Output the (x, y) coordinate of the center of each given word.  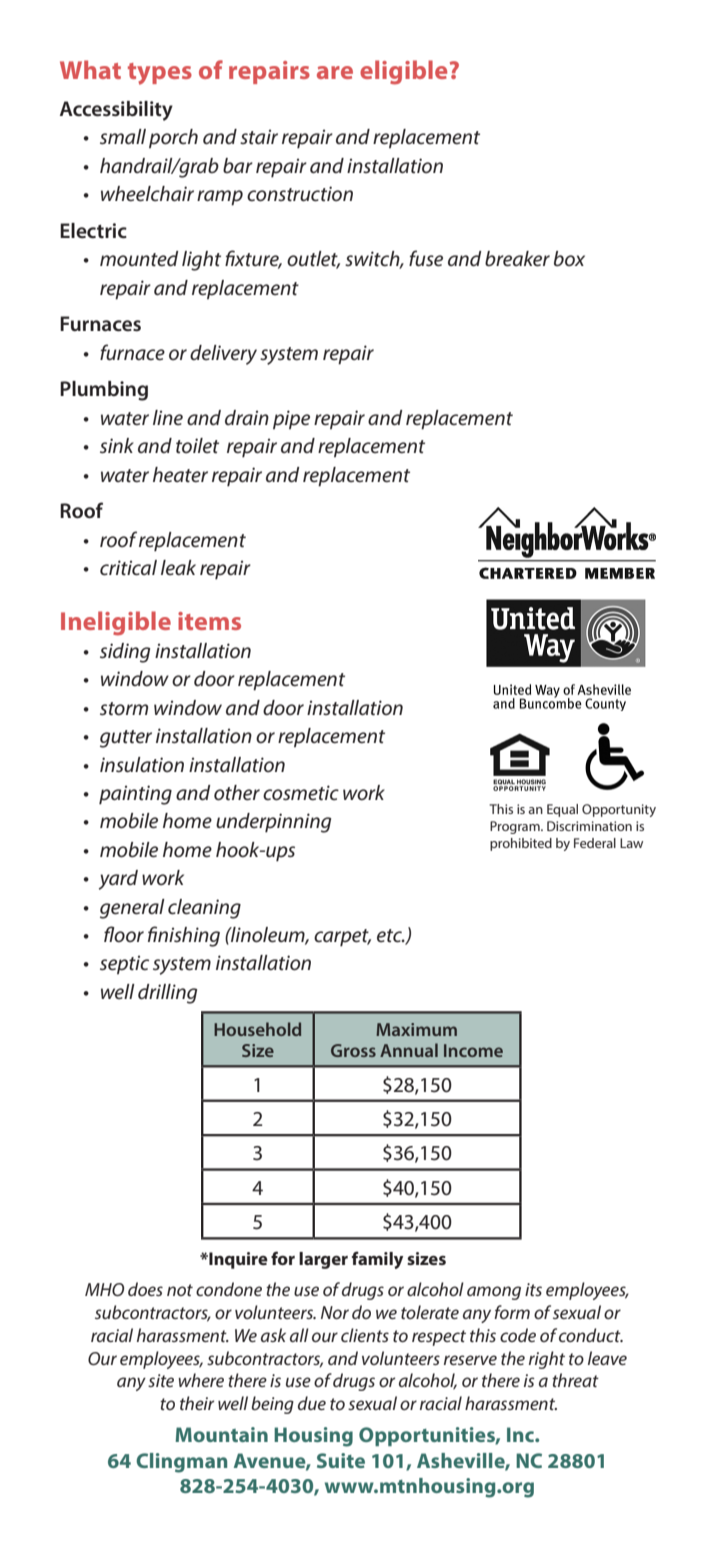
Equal (562, 810)
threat (575, 1380)
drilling (168, 994)
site (161, 1380)
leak (178, 567)
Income (473, 1050)
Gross (353, 1050)
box (569, 258)
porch (173, 138)
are (335, 72)
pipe (291, 419)
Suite (341, 1460)
